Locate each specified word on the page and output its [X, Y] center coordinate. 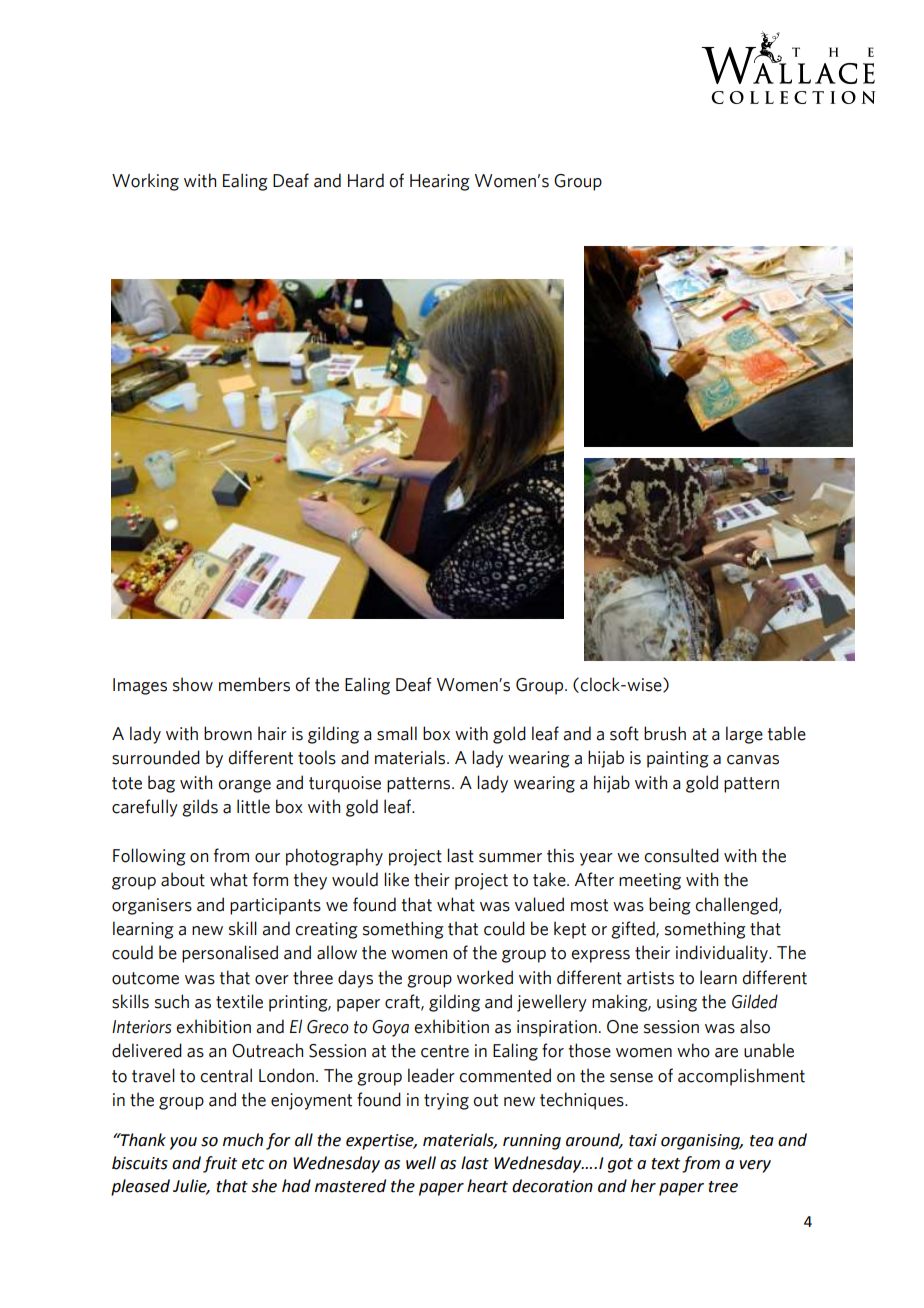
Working [145, 182]
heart [487, 1186]
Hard [366, 180]
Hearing [440, 182]
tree [723, 1187]
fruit [220, 1164]
